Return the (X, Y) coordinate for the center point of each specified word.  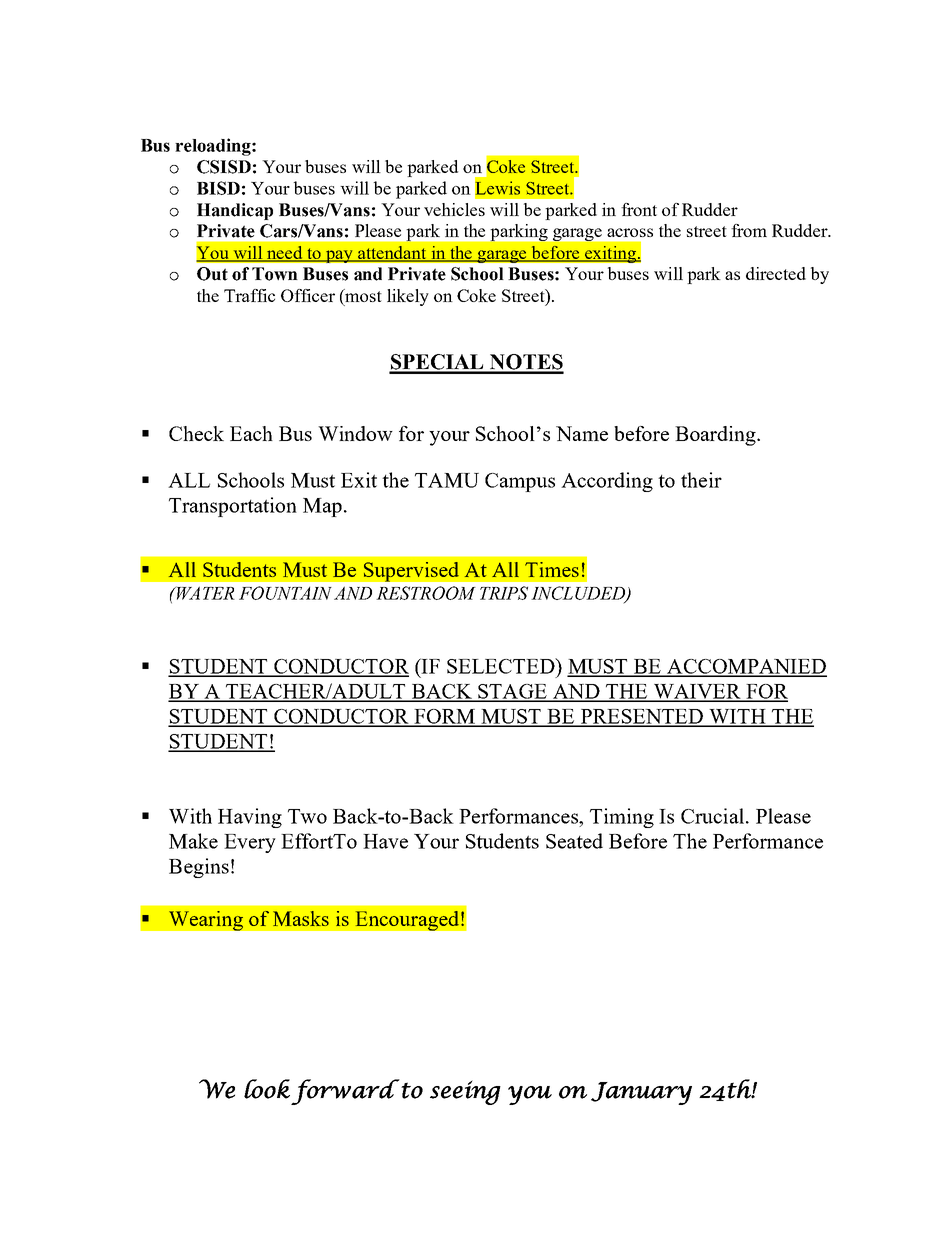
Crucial (712, 816)
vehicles (454, 209)
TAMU (447, 480)
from (749, 230)
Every (250, 843)
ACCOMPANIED (746, 667)
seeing (465, 1092)
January (641, 1093)
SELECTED (502, 666)
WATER (205, 593)
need (285, 254)
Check (196, 433)
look (267, 1089)
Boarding (716, 436)
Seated (574, 841)
